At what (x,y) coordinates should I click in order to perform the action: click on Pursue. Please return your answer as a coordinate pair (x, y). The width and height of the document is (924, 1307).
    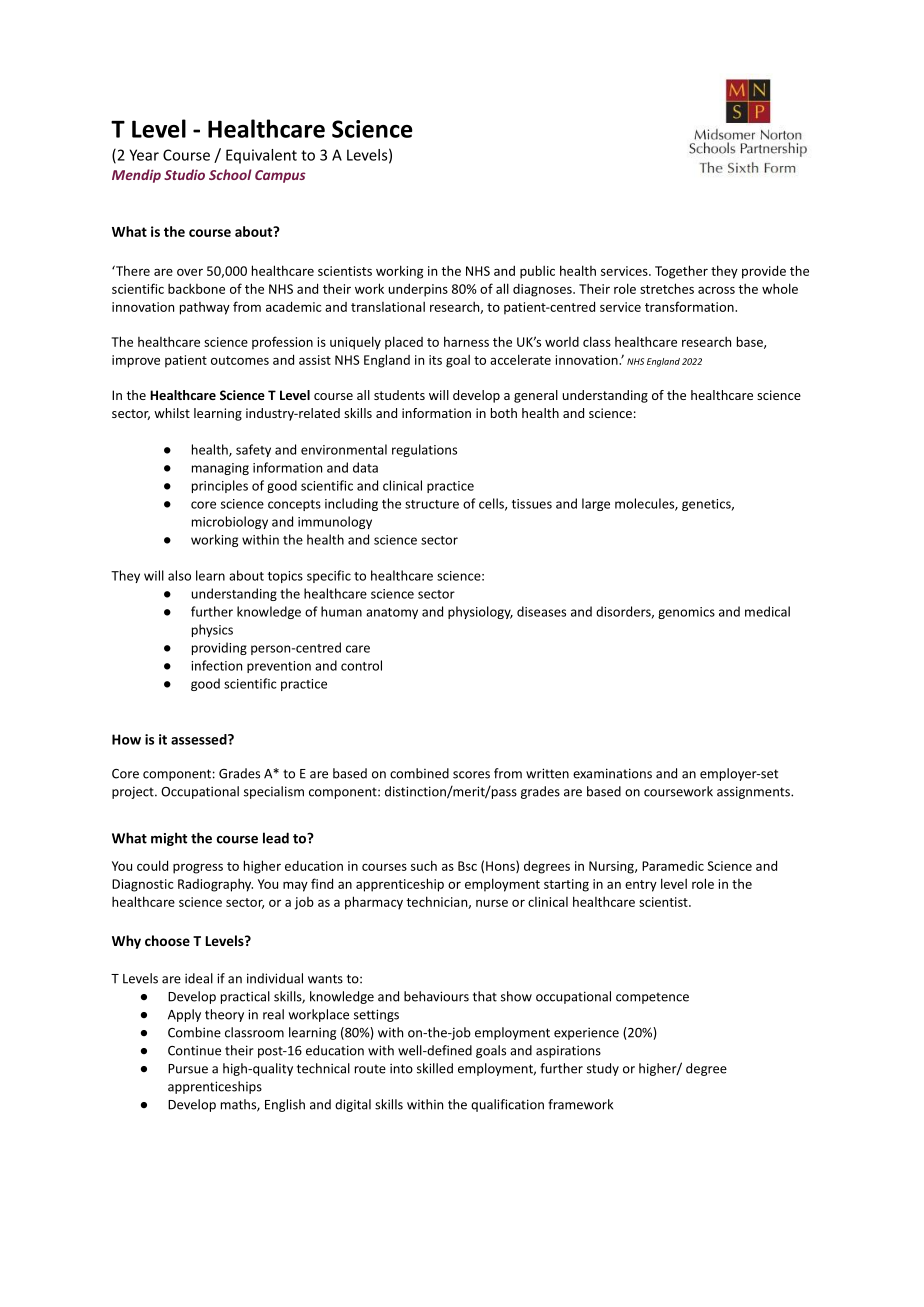
    Looking at the image, I should click on (188, 1069).
